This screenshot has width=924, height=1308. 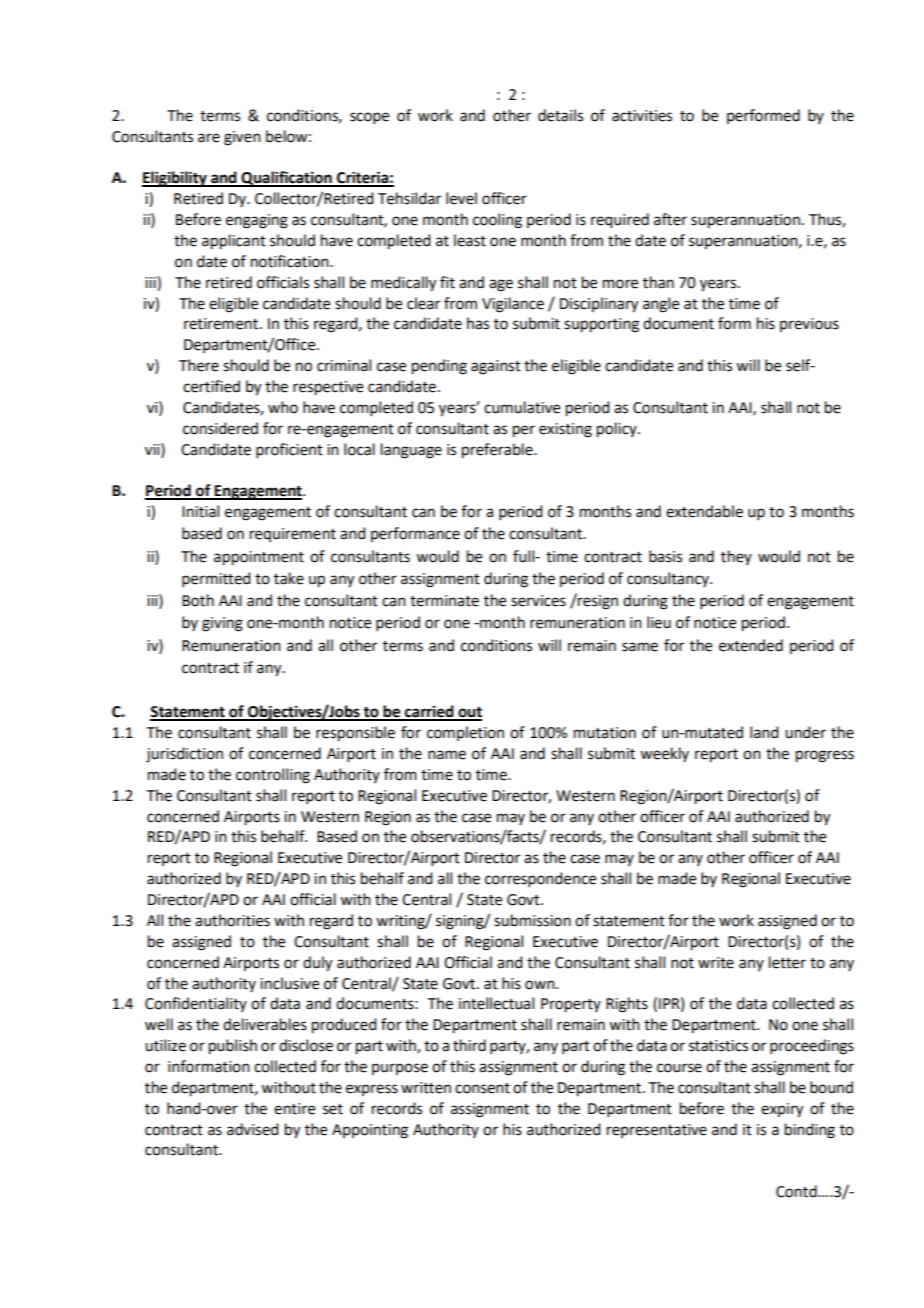 What do you see at coordinates (498, 451) in the screenshot?
I see `preferable` at bounding box center [498, 451].
